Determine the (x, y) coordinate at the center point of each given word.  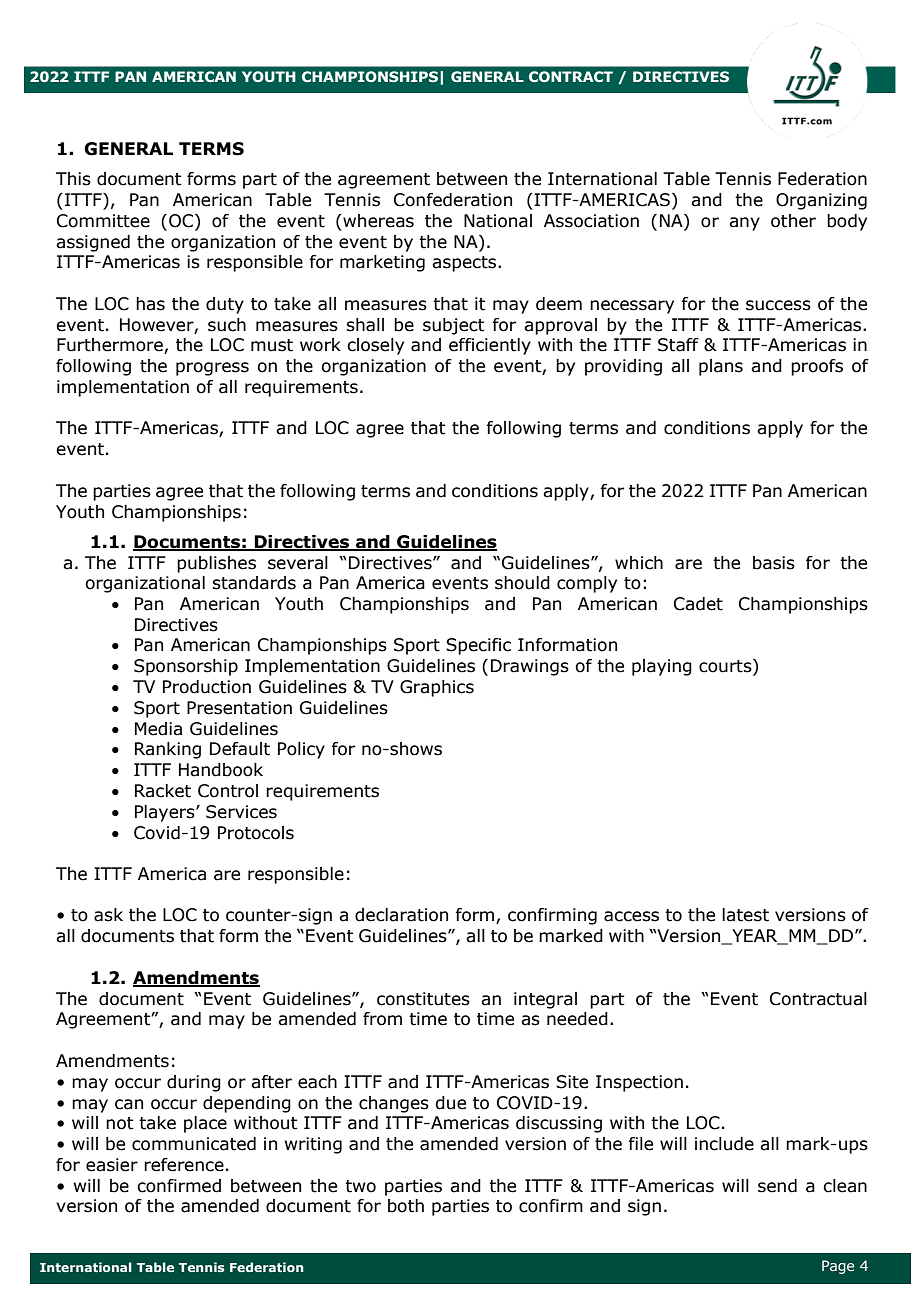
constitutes (423, 999)
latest (745, 915)
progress (212, 369)
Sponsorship (186, 667)
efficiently (490, 346)
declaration (401, 915)
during (194, 1083)
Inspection (639, 1083)
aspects (465, 264)
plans (721, 367)
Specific (478, 646)
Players (166, 813)
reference (184, 1165)
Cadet (698, 604)
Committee (103, 221)
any (744, 224)
